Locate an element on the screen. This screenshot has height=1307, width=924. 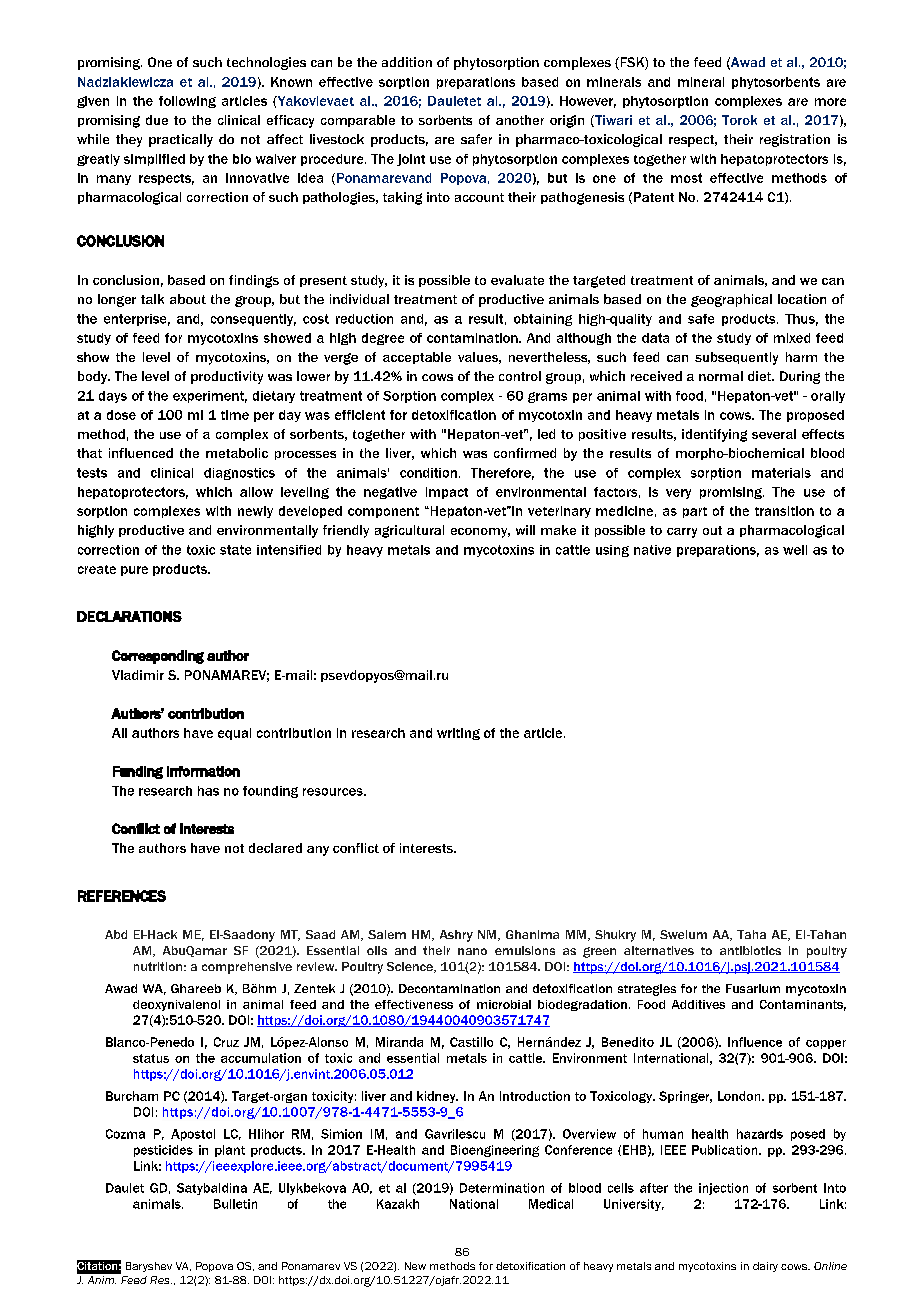
impact is located at coordinates (447, 493).
